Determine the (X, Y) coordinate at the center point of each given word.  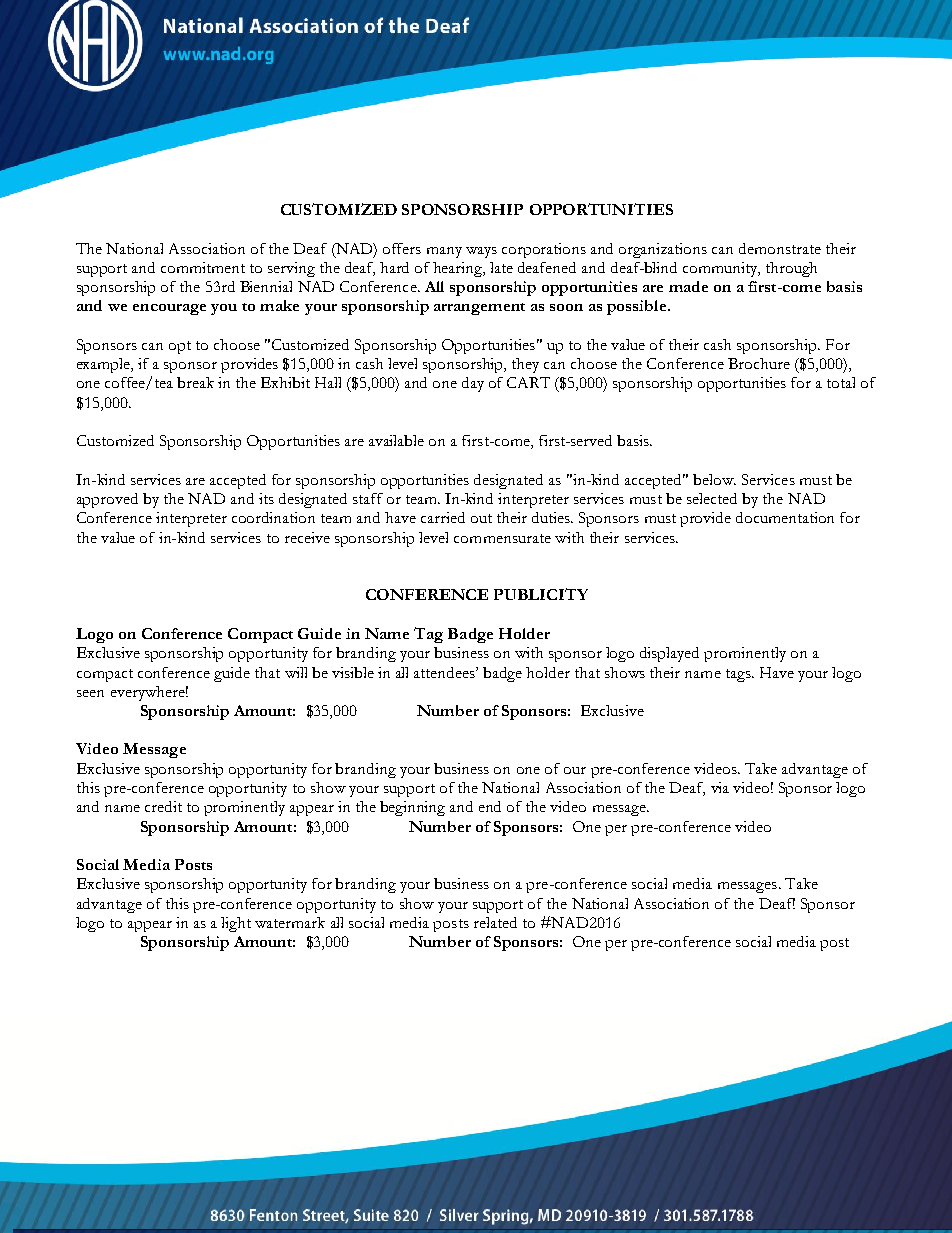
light (236, 924)
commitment (203, 267)
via (720, 787)
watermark (290, 922)
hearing (459, 269)
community (721, 269)
